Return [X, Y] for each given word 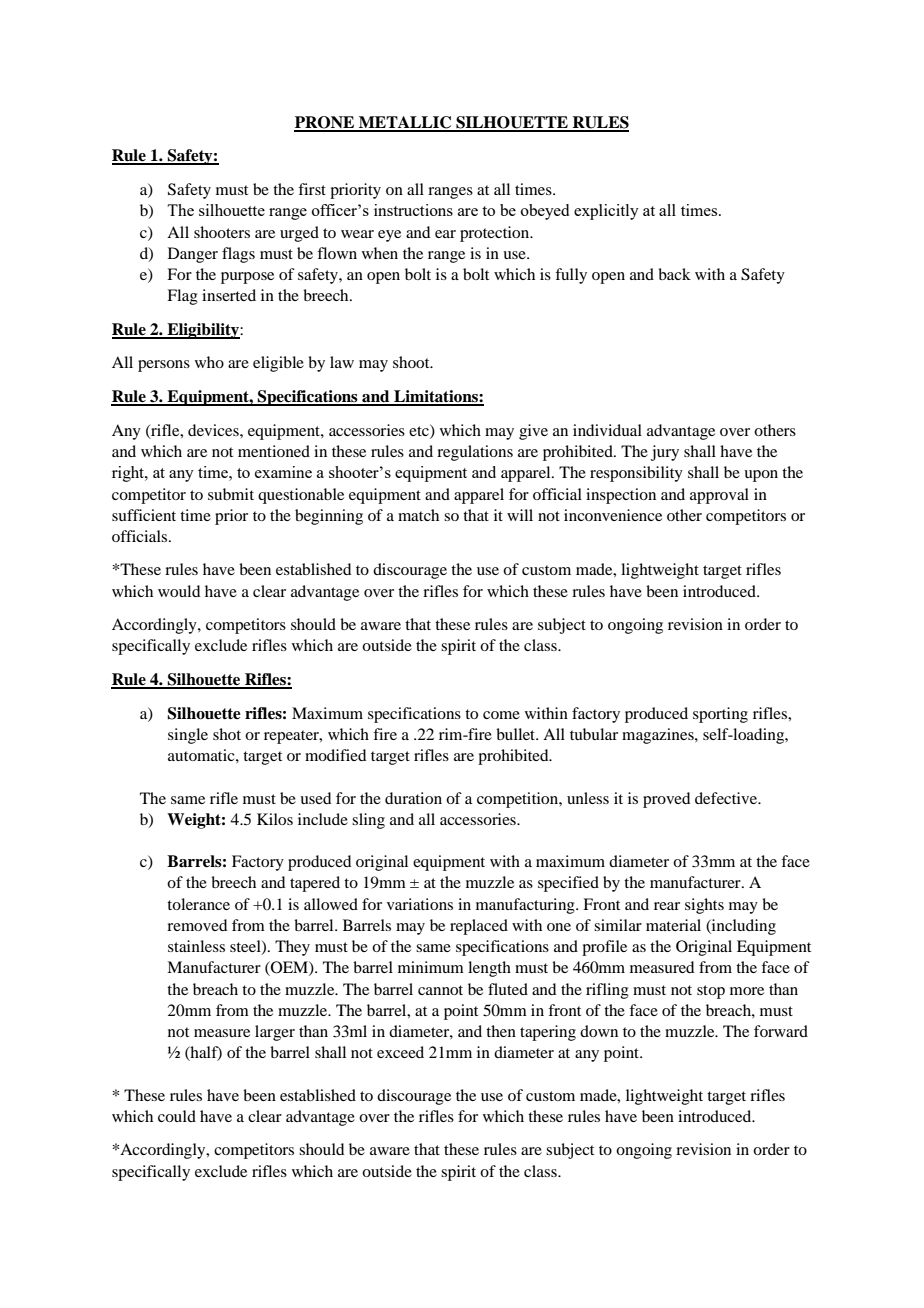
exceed [400, 1052]
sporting [720, 715]
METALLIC [405, 123]
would [179, 591]
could [177, 1116]
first [312, 189]
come [501, 715]
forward [781, 1031]
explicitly [606, 212]
